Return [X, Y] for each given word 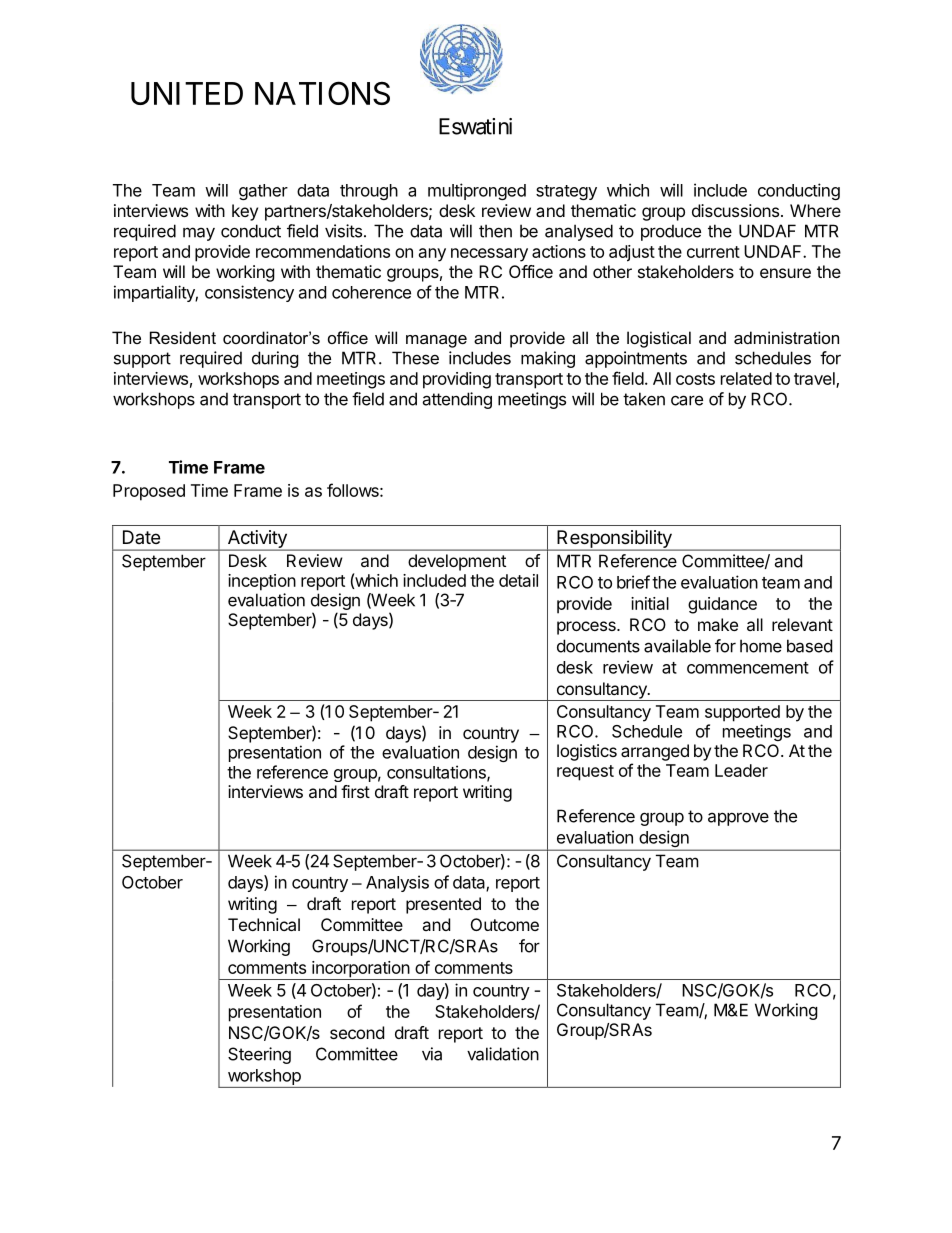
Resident [183, 337]
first [355, 791]
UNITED [187, 93]
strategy [566, 192]
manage [436, 341]
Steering [259, 1055]
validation [503, 1054]
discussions [735, 210]
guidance [722, 605]
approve [738, 819]
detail [518, 580]
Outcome [505, 924]
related [746, 378]
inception [262, 582]
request [585, 773]
